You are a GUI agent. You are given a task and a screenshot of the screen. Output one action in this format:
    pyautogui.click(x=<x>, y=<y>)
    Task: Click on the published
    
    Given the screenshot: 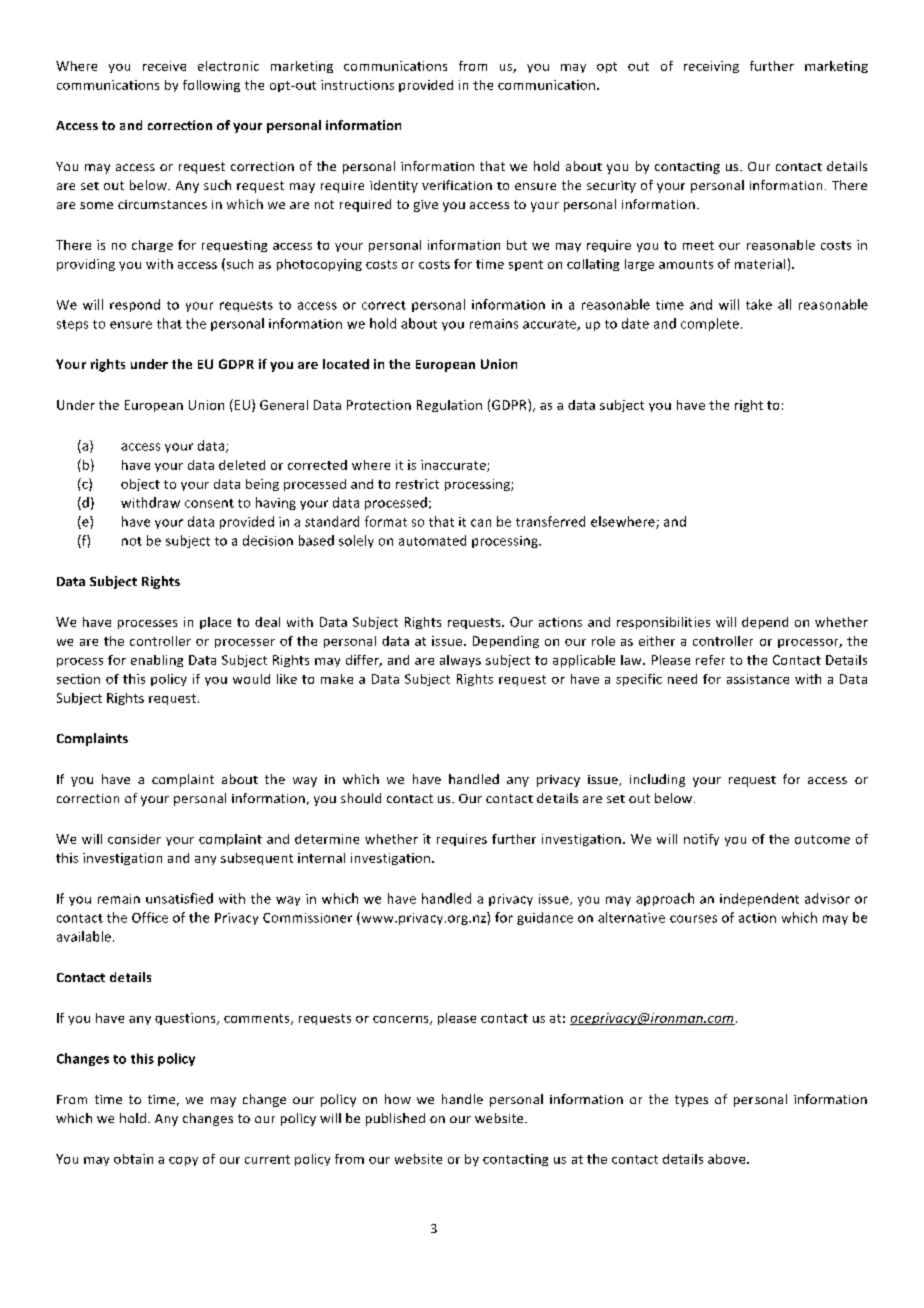 What is the action you would take?
    pyautogui.click(x=395, y=1119)
